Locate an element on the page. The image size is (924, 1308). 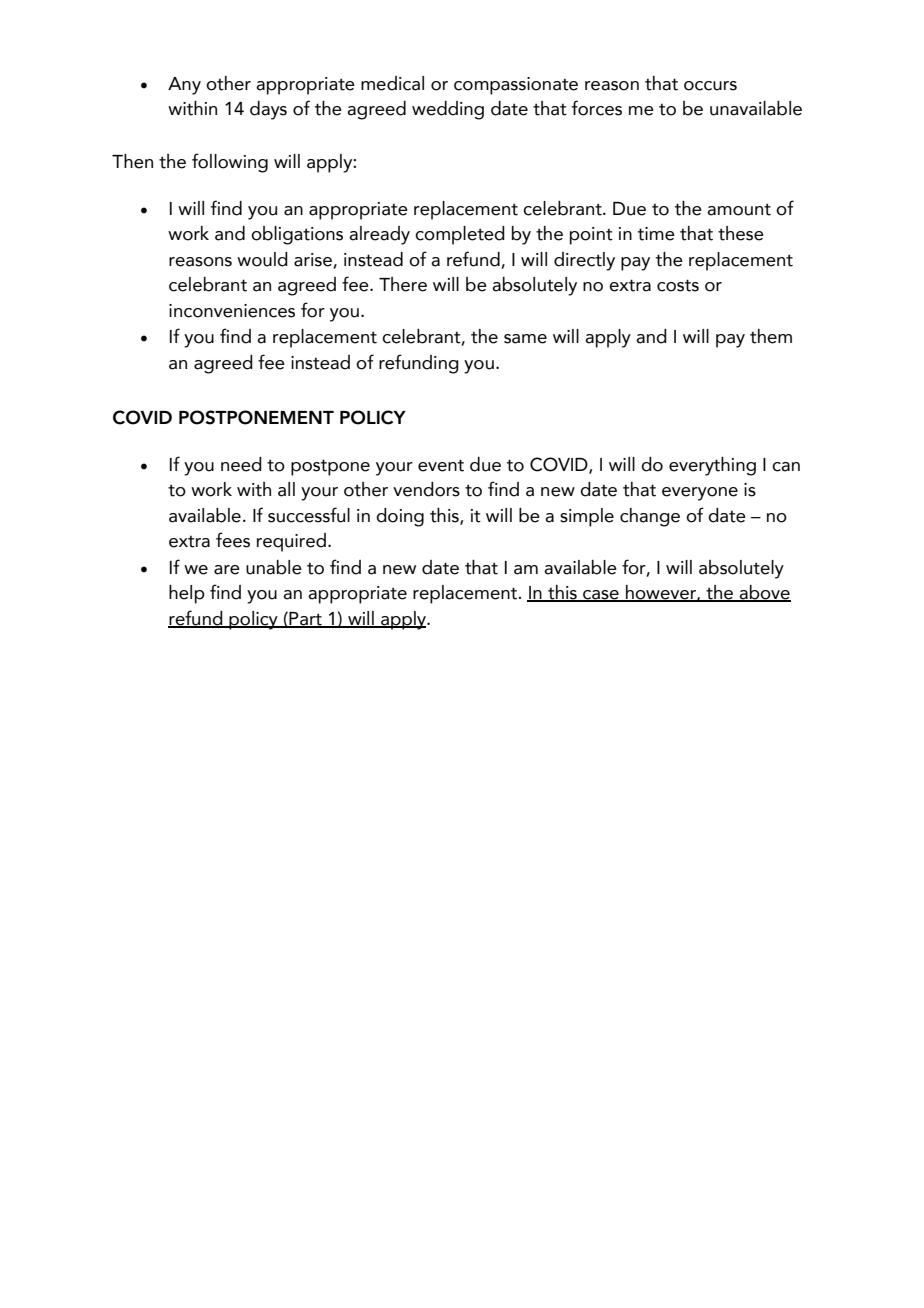
need is located at coordinates (241, 464).
